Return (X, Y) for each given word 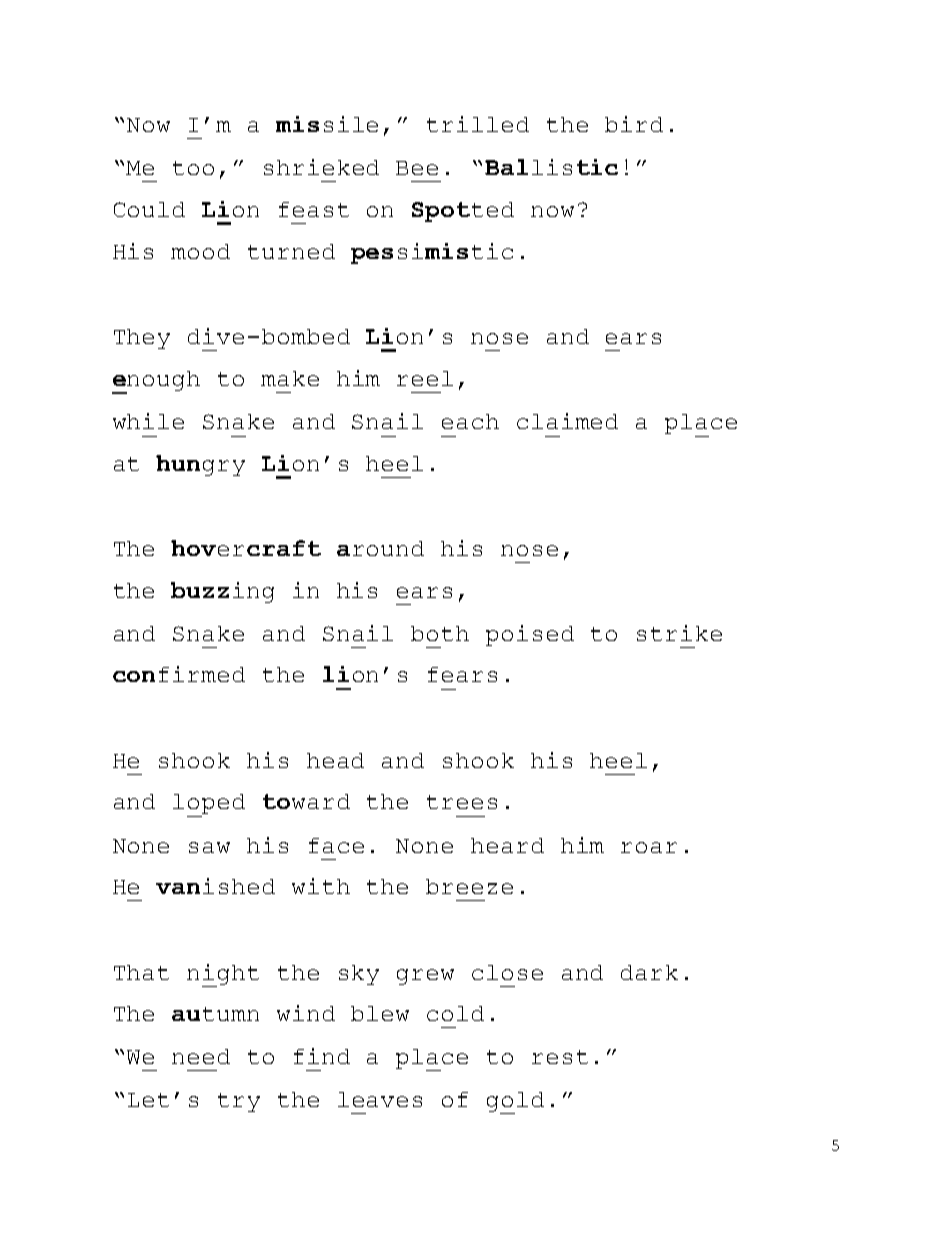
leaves (380, 1099)
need (201, 1056)
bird (634, 124)
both (440, 633)
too (193, 168)
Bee (417, 168)
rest (560, 1057)
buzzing (222, 592)
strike (679, 633)
